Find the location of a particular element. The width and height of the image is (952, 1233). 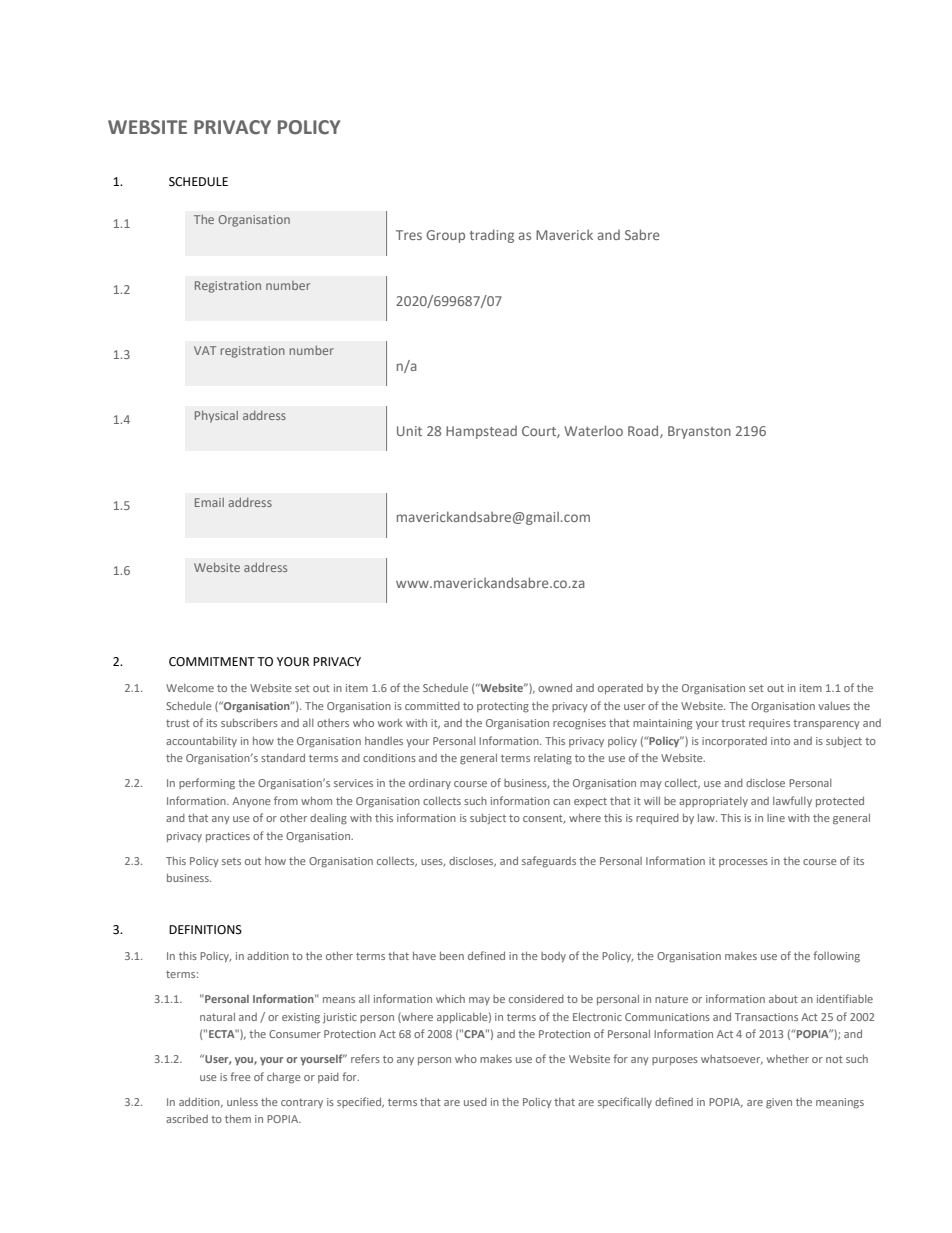

Road is located at coordinates (644, 431).
